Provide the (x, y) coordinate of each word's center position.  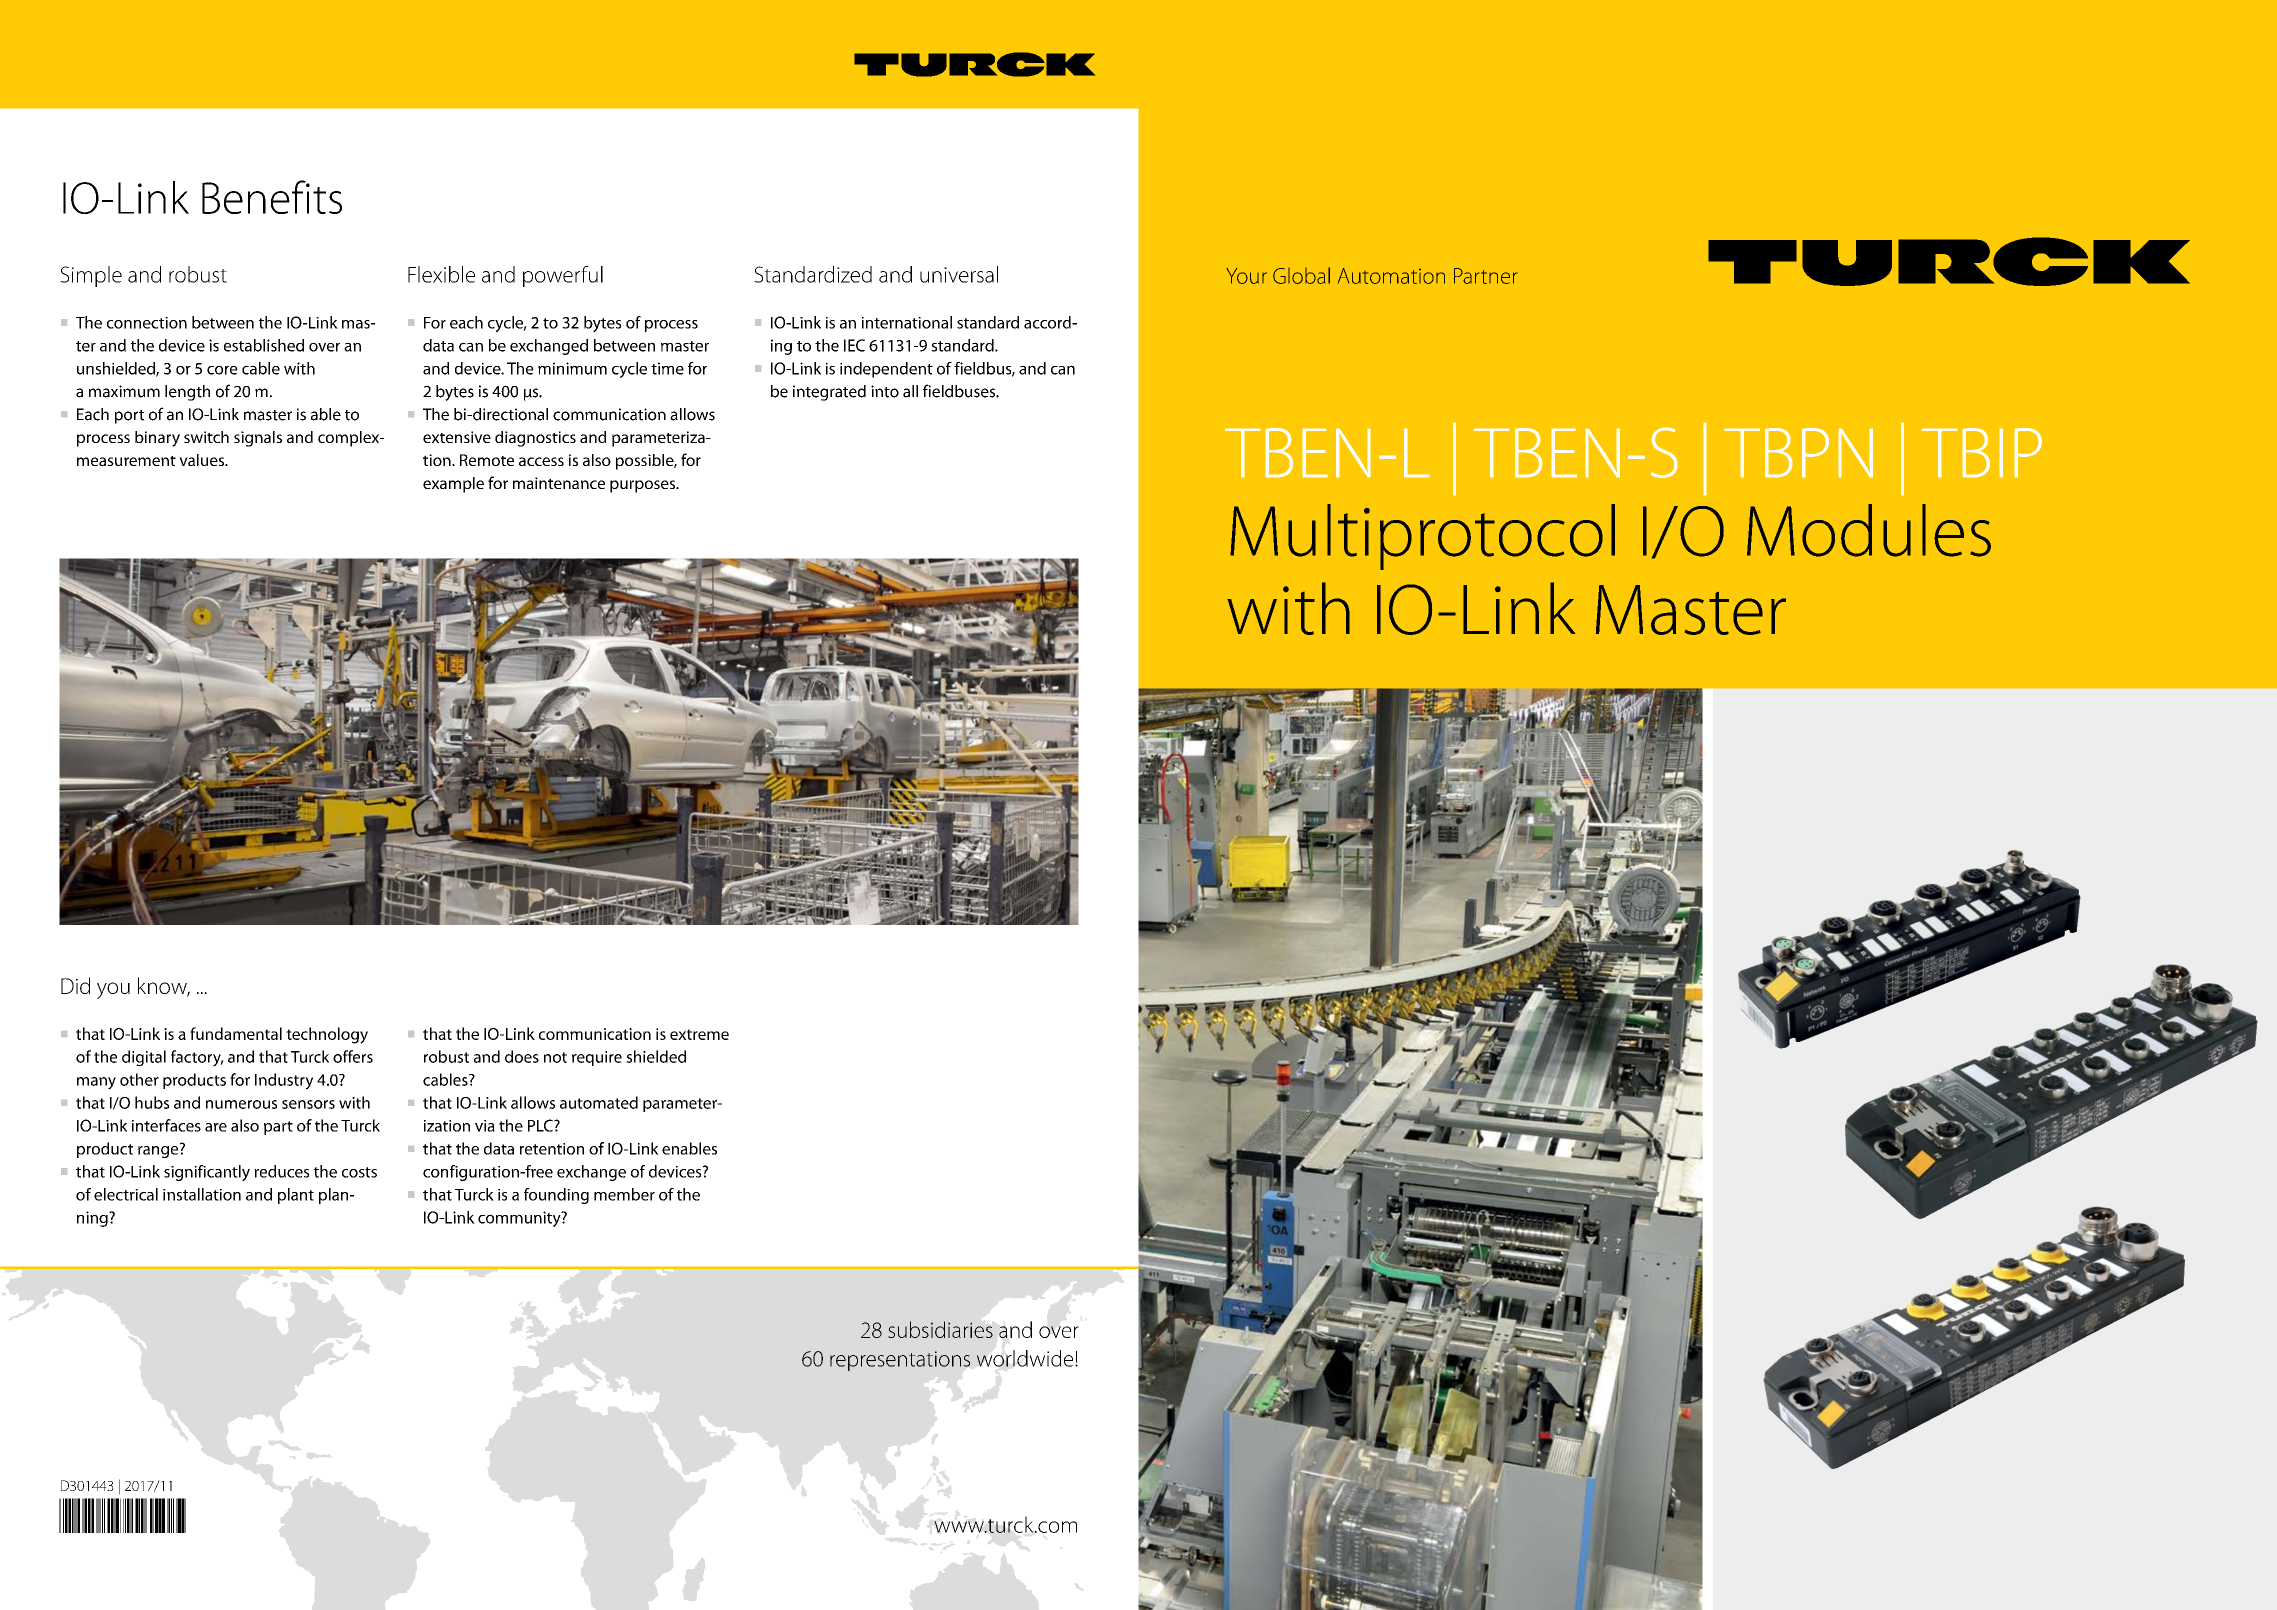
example (453, 485)
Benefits (272, 197)
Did (75, 985)
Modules (1869, 530)
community (520, 1219)
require (597, 1058)
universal (959, 274)
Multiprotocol (1422, 537)
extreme (699, 1034)
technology (327, 1035)
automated (599, 1102)
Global (1301, 275)
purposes (644, 486)
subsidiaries (940, 1329)
